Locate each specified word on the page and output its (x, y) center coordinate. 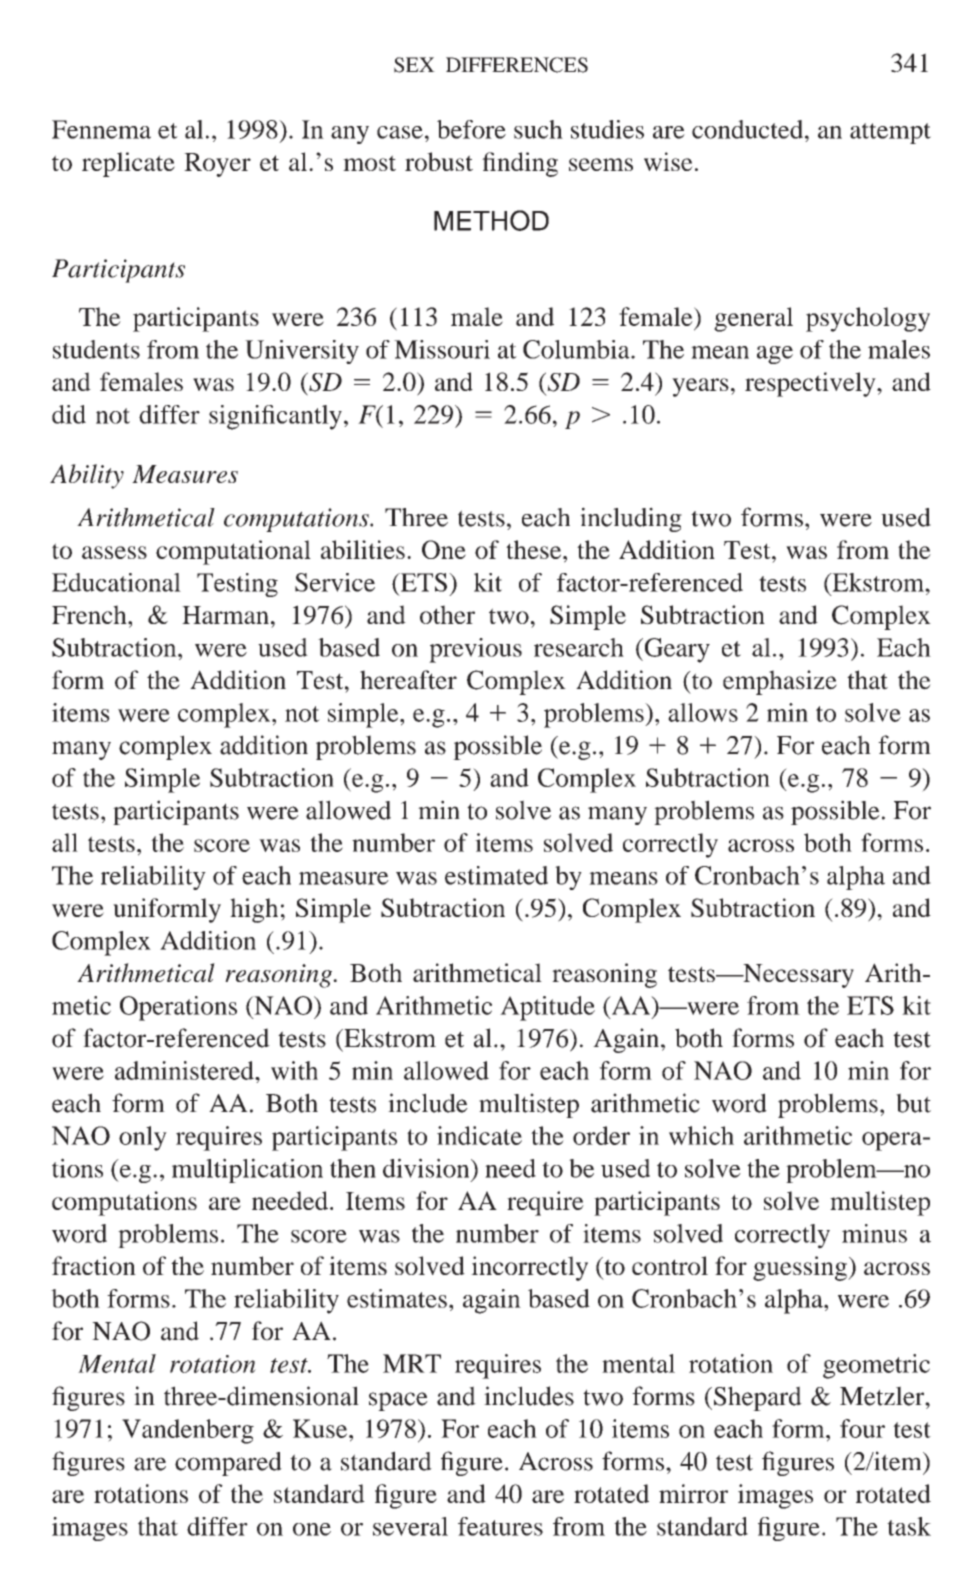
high (254, 910)
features (500, 1526)
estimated (496, 875)
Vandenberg (188, 1431)
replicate (128, 164)
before (471, 129)
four (862, 1428)
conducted (749, 129)
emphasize (780, 682)
